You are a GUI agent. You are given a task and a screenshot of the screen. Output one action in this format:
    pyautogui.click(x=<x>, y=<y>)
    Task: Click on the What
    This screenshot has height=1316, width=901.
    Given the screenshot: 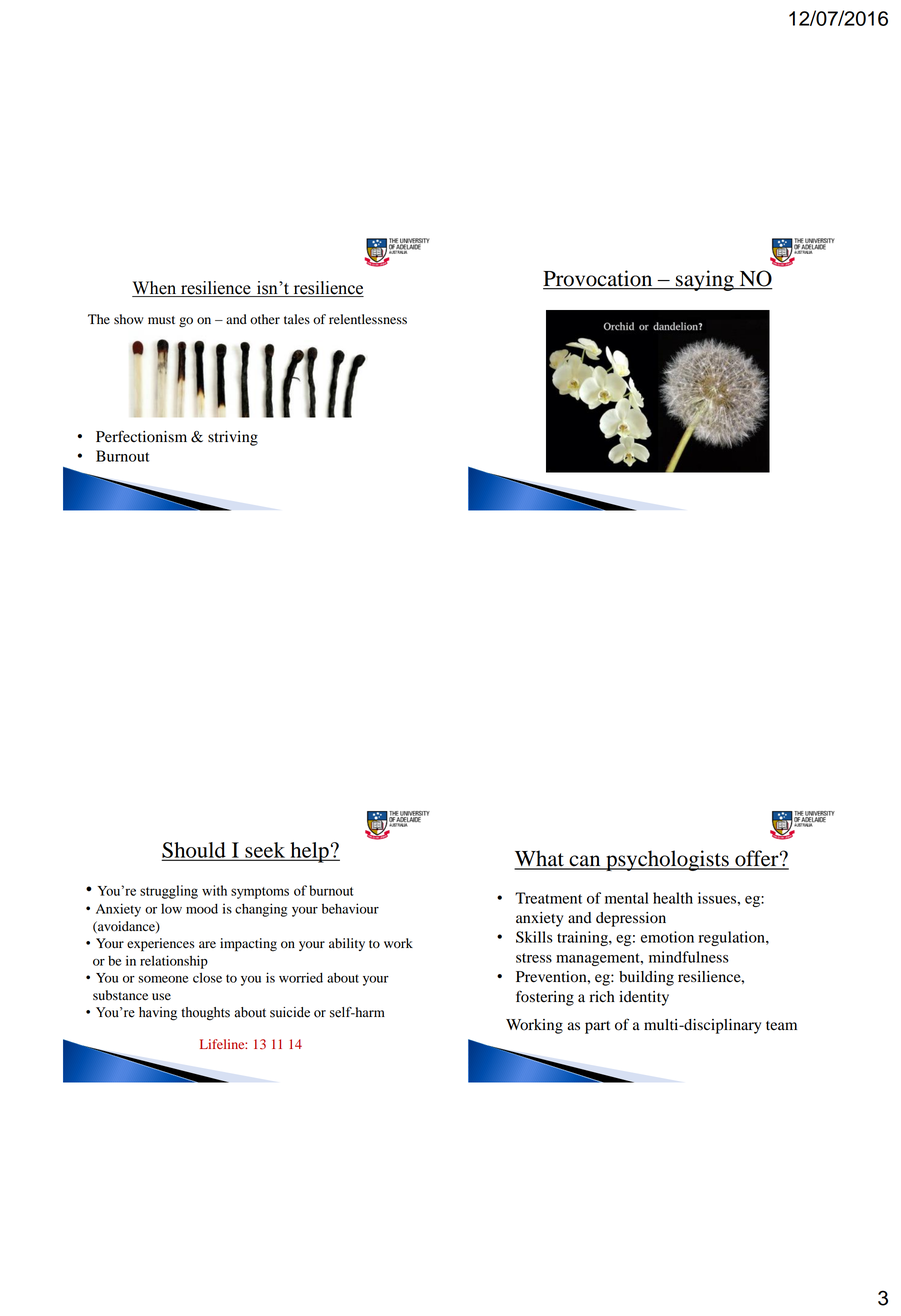 What is the action you would take?
    pyautogui.click(x=540, y=859)
